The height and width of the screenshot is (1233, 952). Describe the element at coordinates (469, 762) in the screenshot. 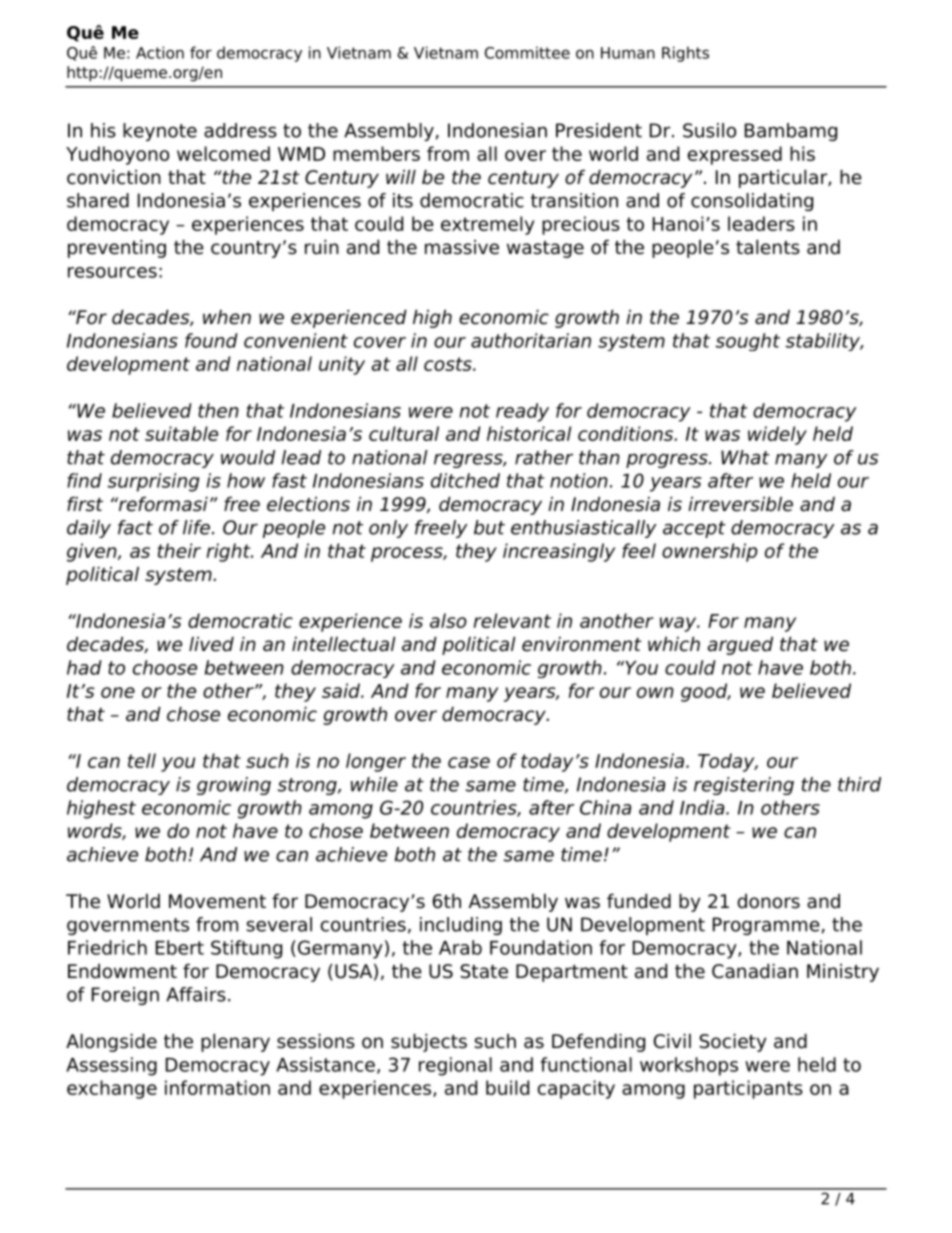

I see `case` at that location.
